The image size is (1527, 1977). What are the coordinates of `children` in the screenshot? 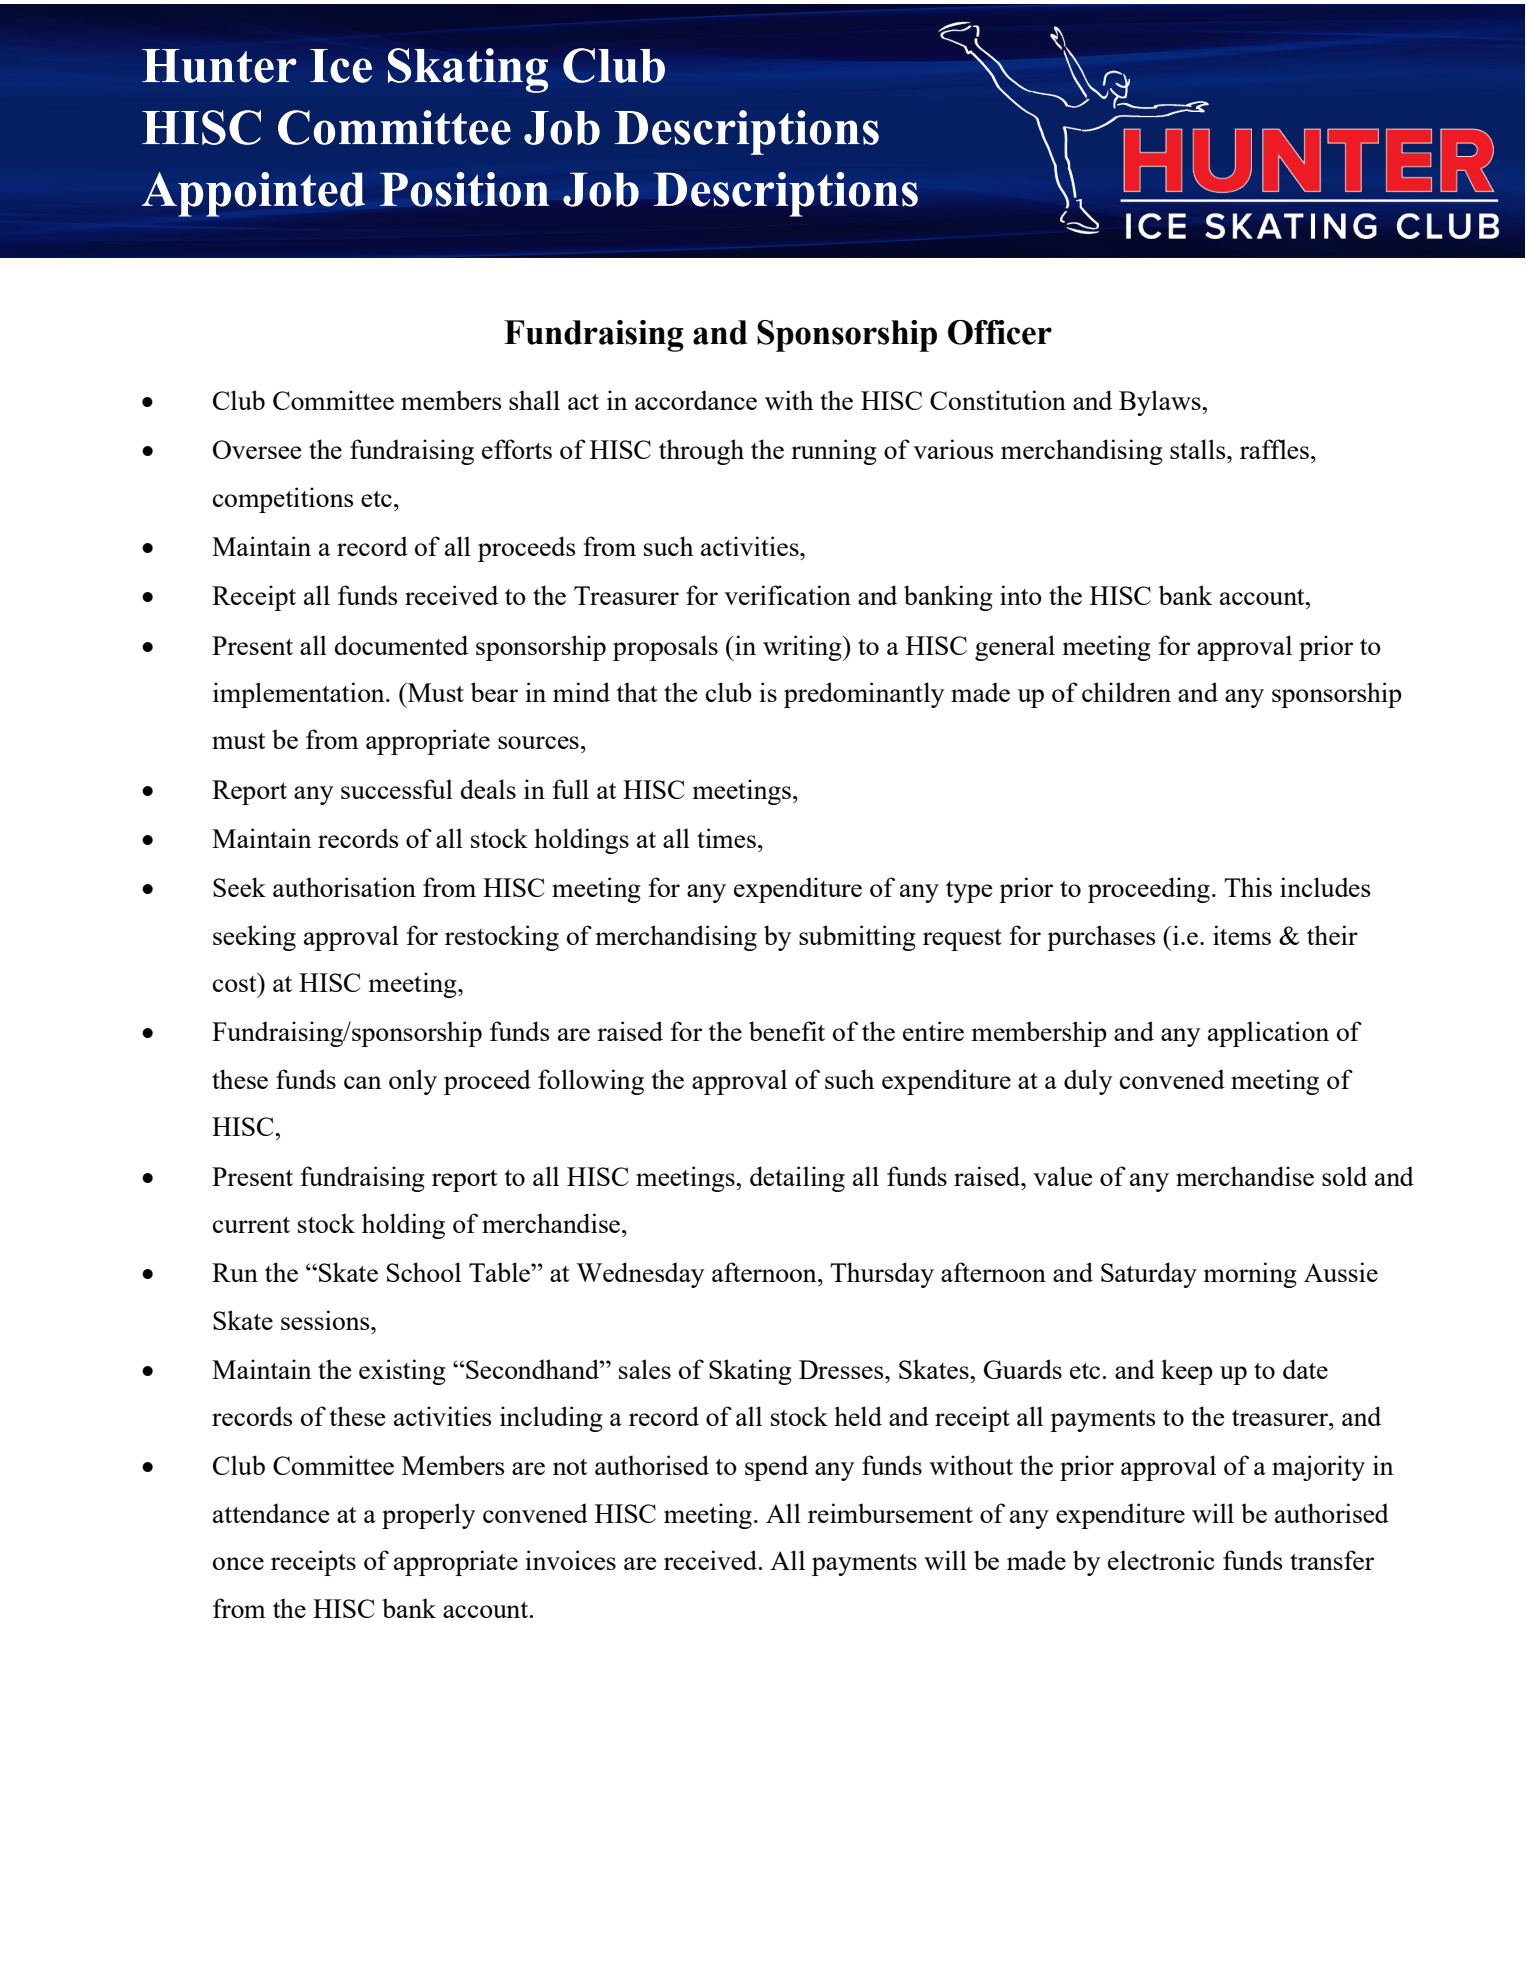 It's located at (1126, 692).
